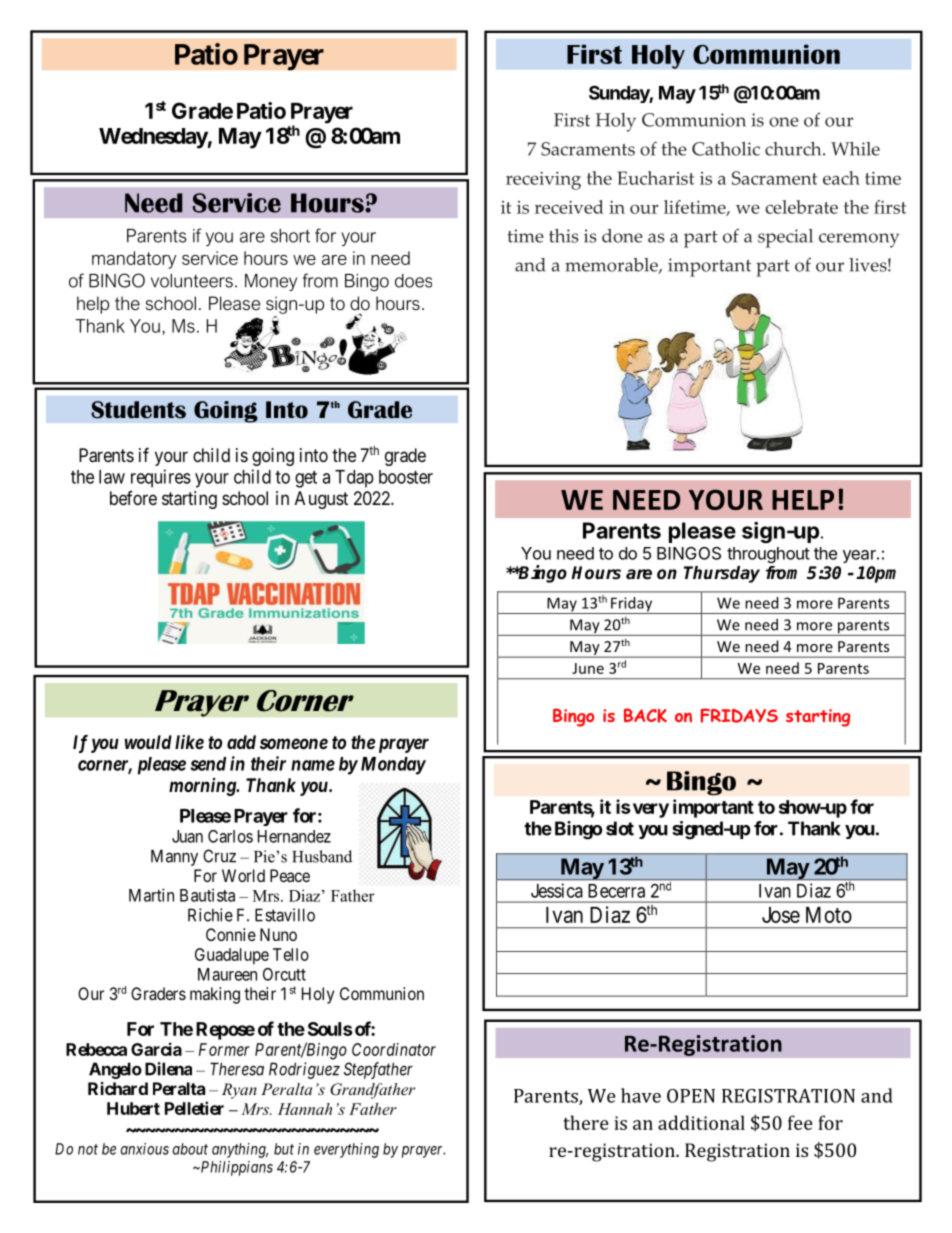  I want to click on receiving, so click(543, 181).
